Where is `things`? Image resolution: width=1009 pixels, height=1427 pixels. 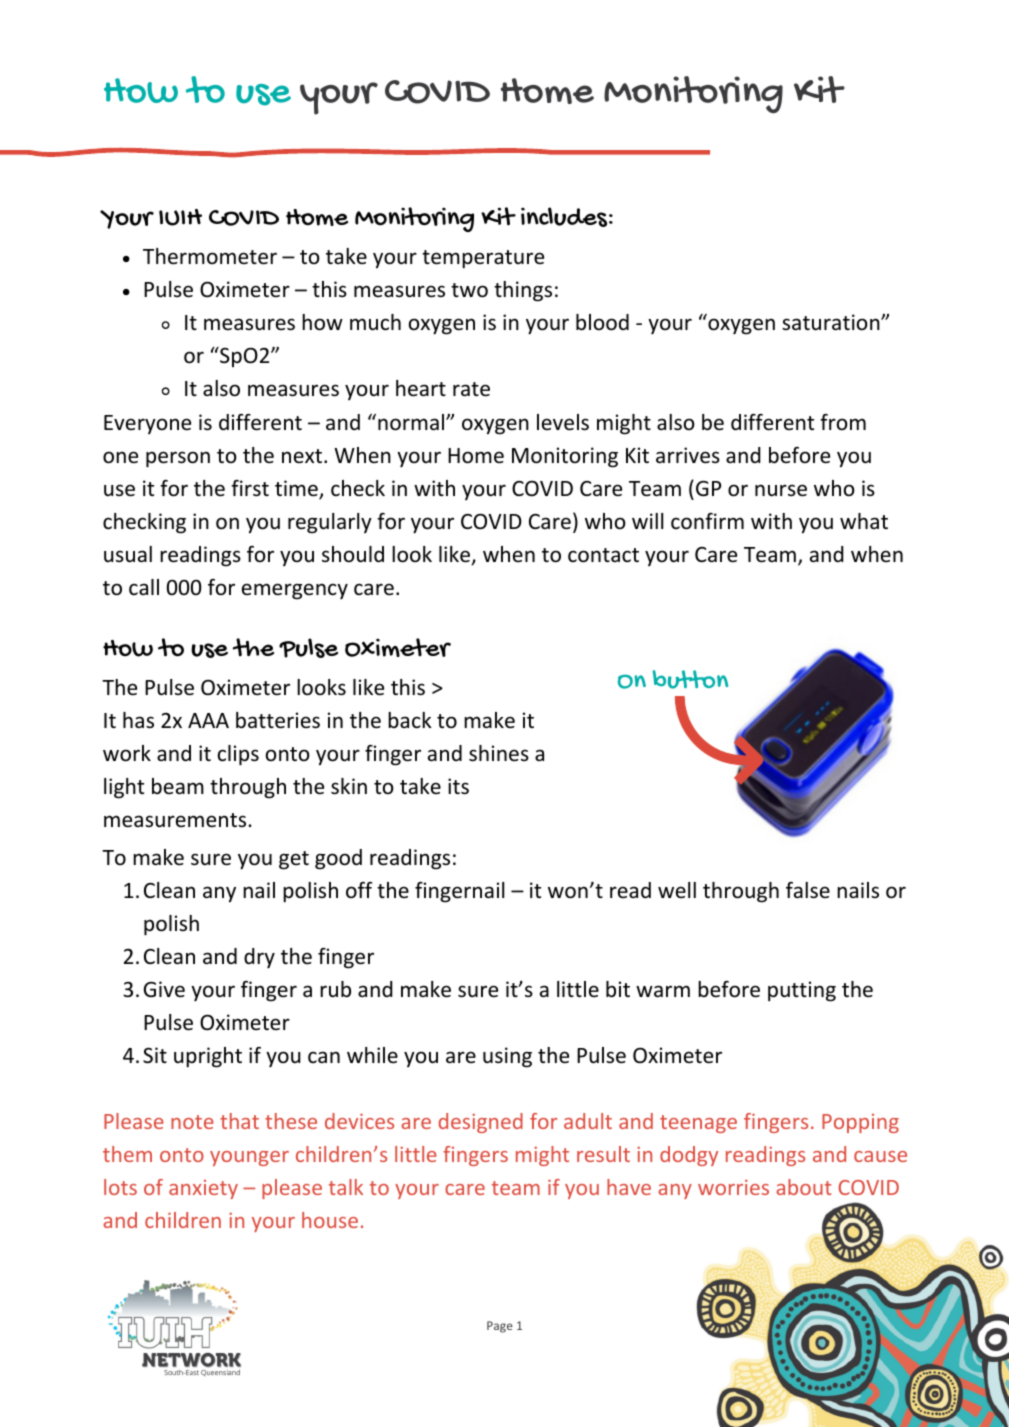
things is located at coordinates (523, 291).
